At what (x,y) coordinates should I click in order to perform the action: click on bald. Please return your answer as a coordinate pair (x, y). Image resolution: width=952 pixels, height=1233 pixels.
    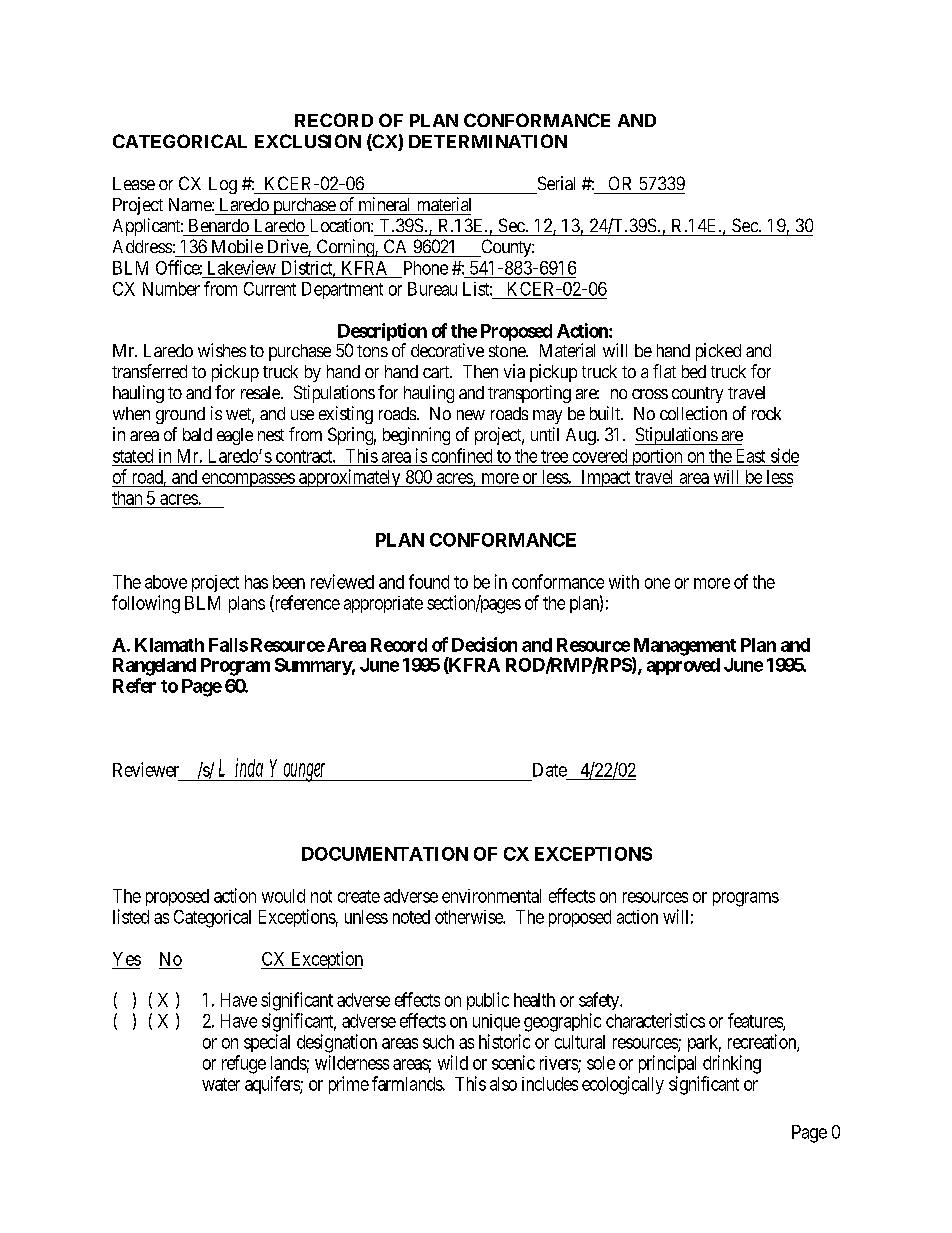
    Looking at the image, I should click on (197, 434).
